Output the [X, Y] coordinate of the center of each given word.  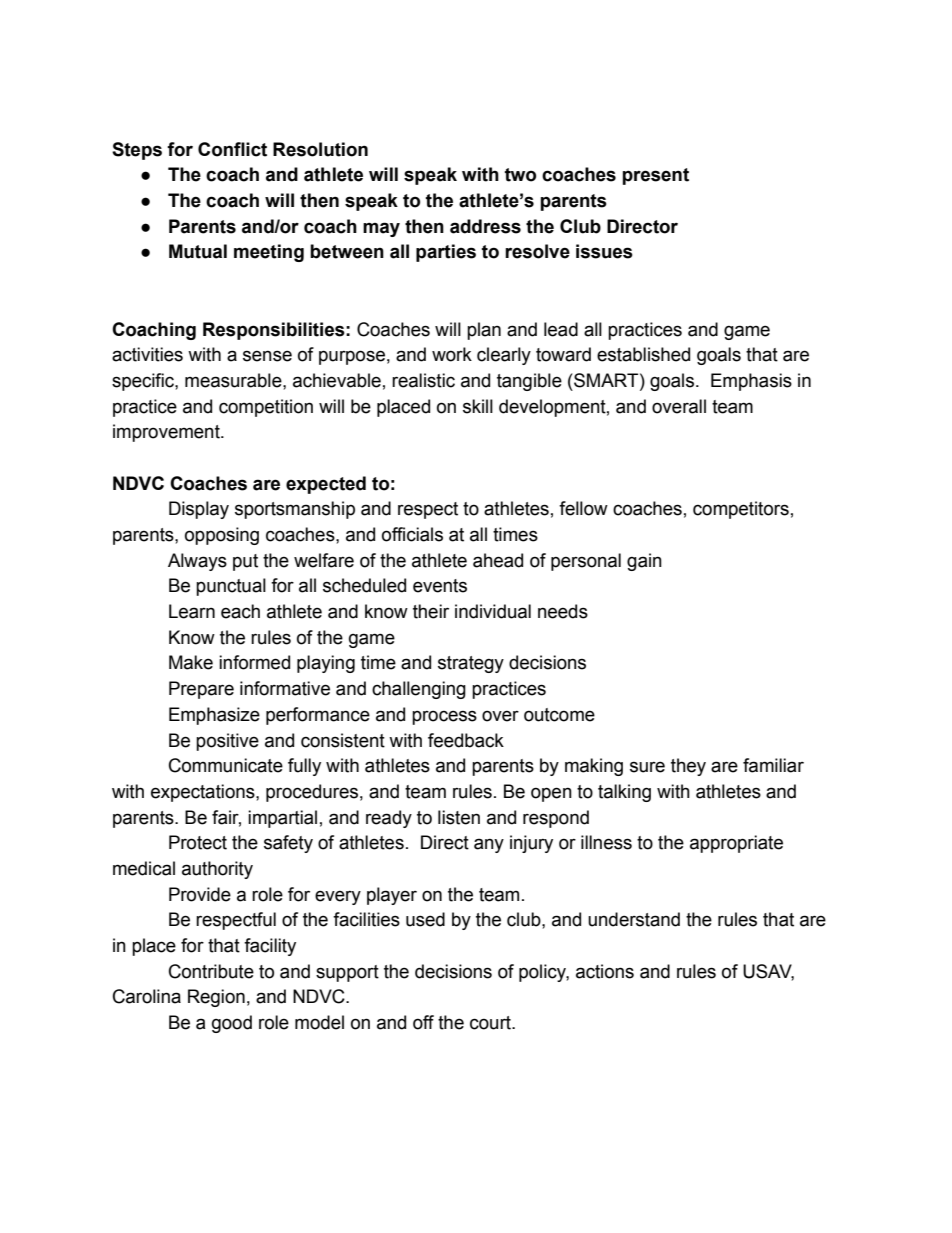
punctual [231, 587]
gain [644, 562]
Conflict [232, 149]
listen [459, 817]
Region [216, 998]
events [440, 586]
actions [605, 971]
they [688, 767]
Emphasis [751, 382]
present [655, 176]
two [520, 175]
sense [267, 356]
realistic [423, 380]
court [491, 1023]
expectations [204, 793]
